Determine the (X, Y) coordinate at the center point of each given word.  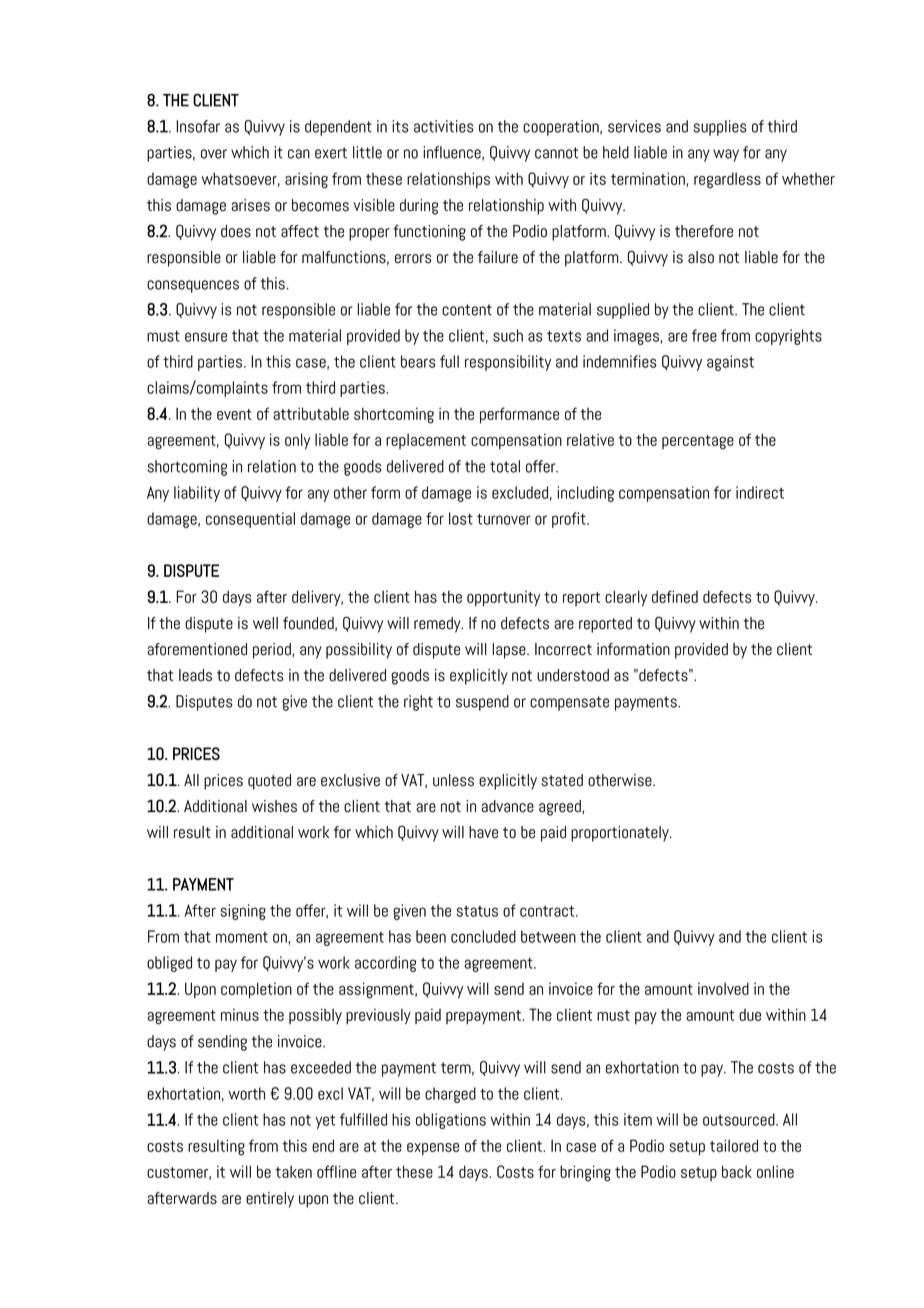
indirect (760, 492)
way (726, 155)
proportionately (621, 834)
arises (250, 205)
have (483, 832)
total (505, 466)
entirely (270, 1200)
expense (433, 1149)
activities (443, 126)
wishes (274, 806)
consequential (250, 520)
